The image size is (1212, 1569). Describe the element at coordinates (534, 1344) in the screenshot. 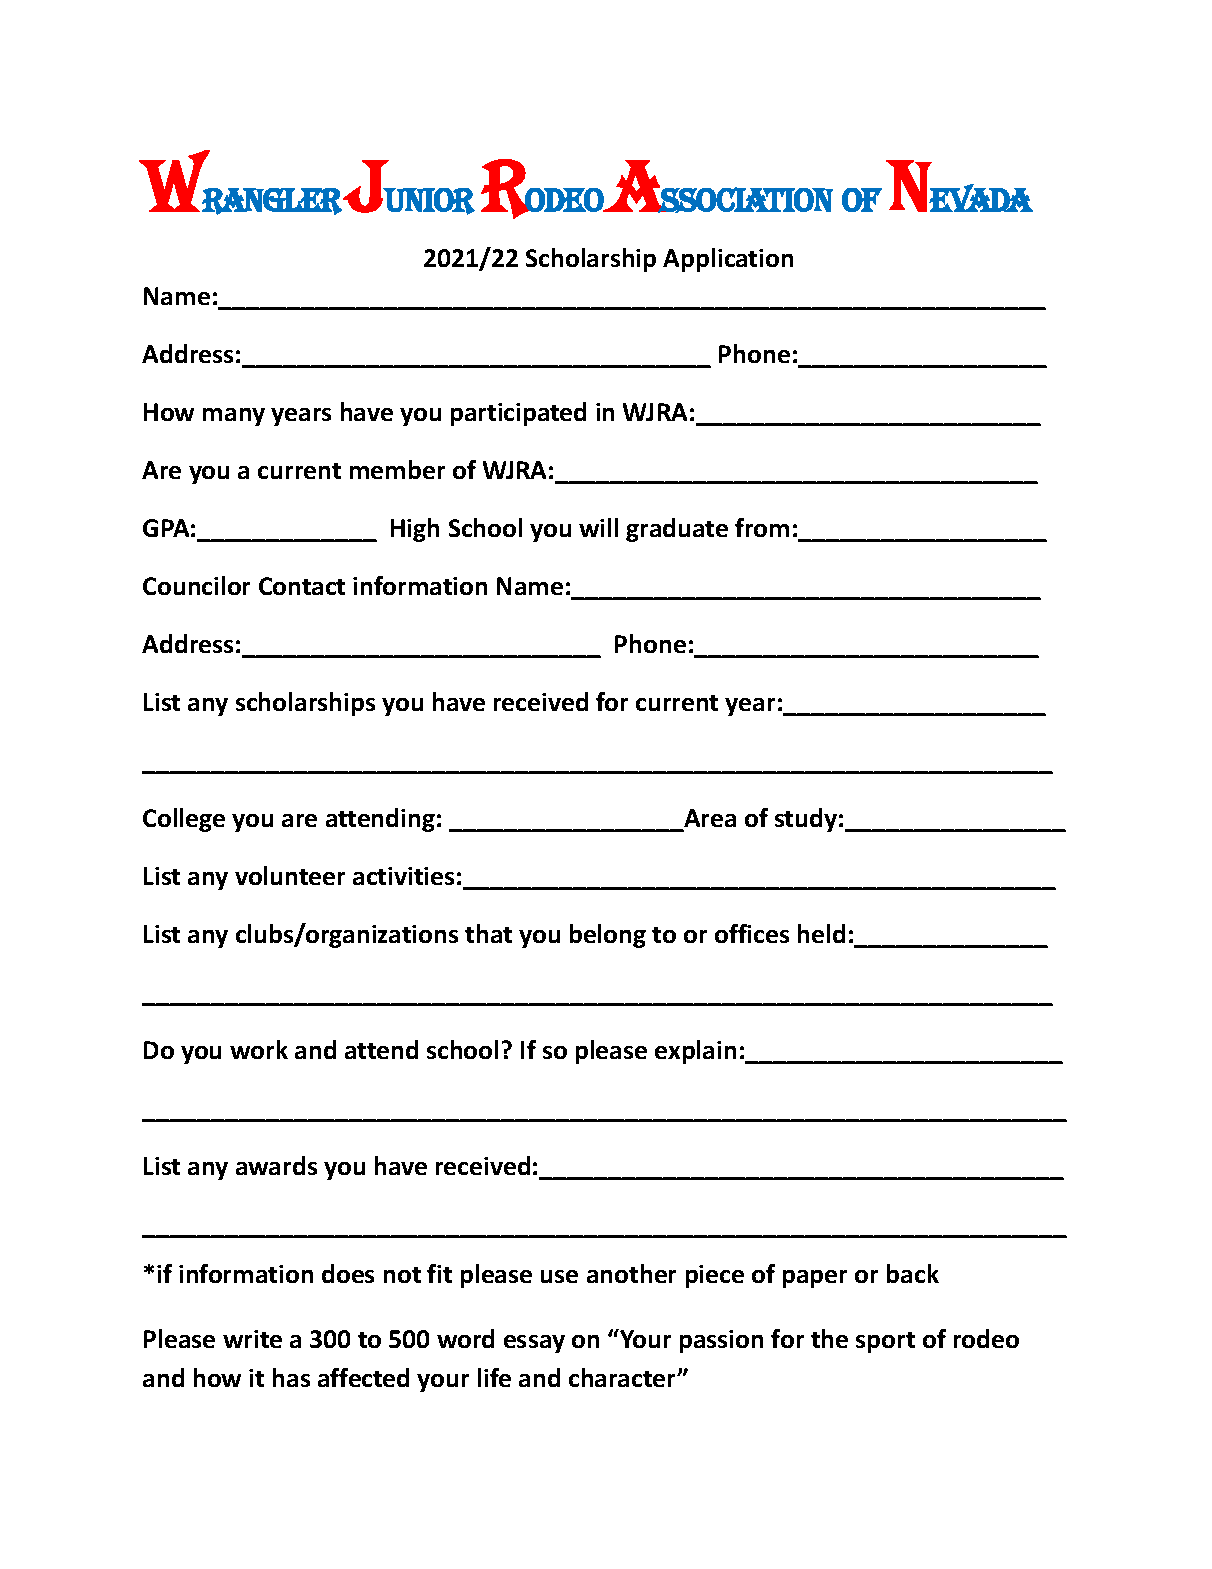

I see `essay` at that location.
